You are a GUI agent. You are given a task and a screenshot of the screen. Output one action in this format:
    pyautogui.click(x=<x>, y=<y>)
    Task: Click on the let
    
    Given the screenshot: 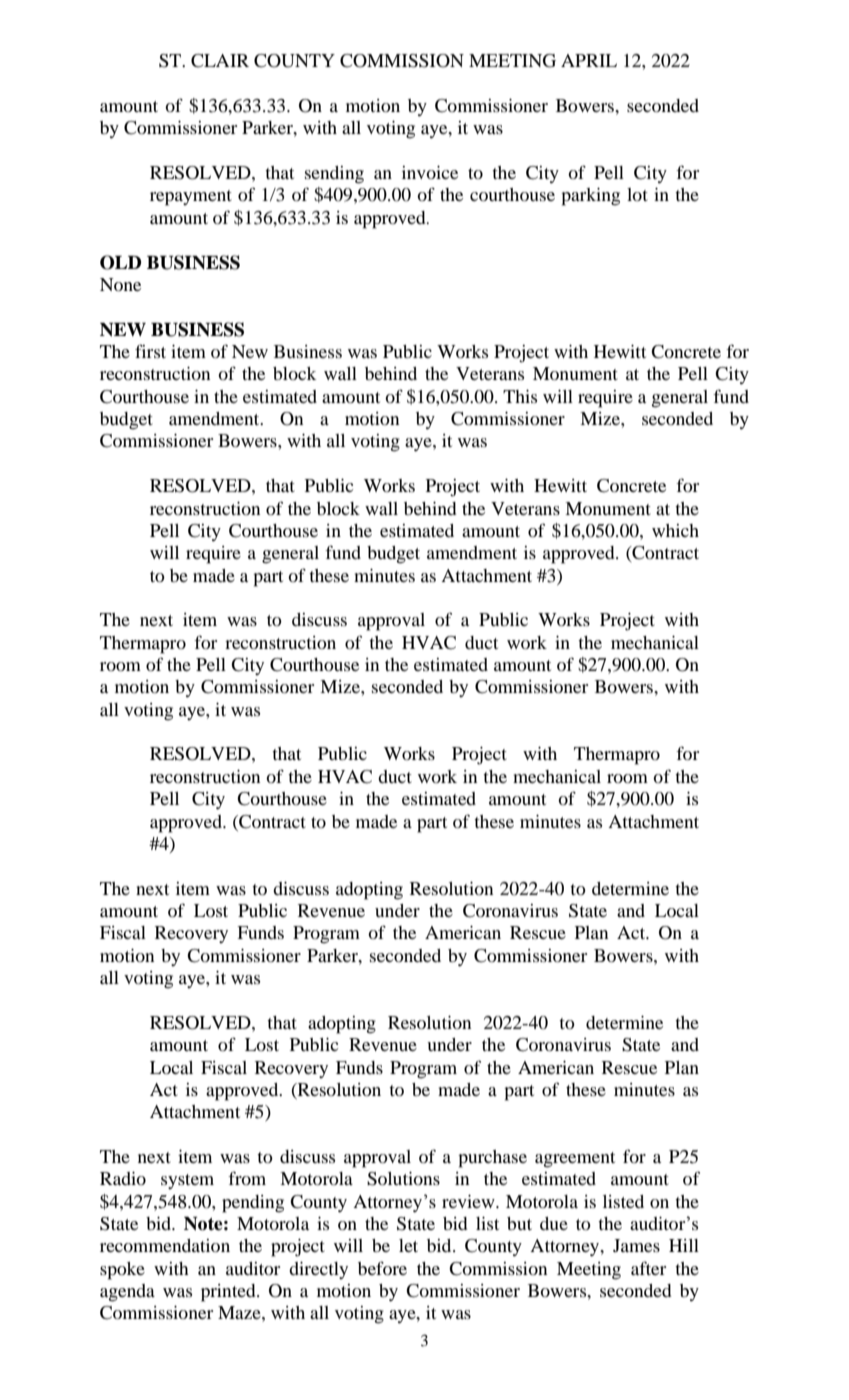 What is the action you would take?
    pyautogui.click(x=408, y=1245)
